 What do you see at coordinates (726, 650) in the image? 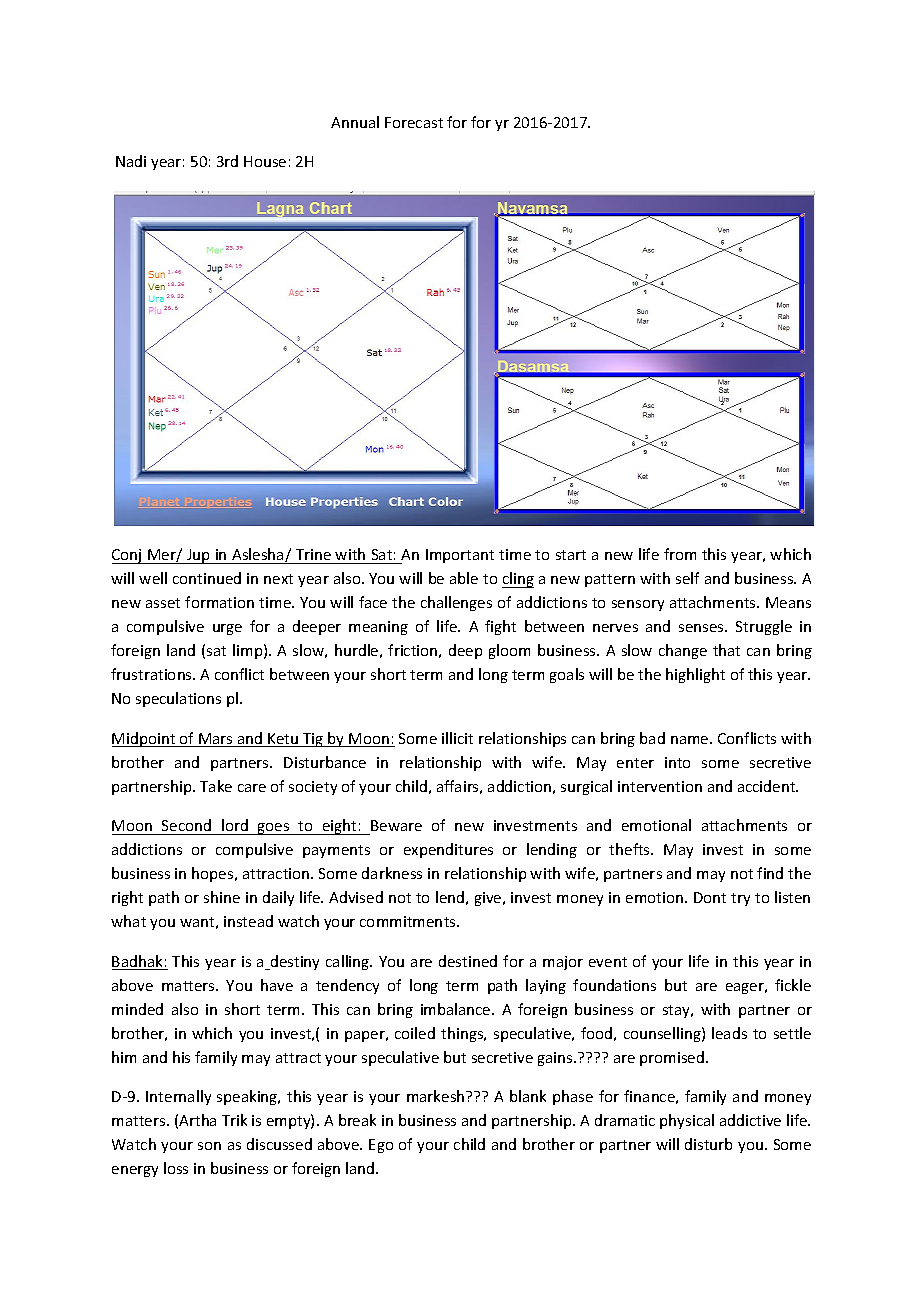
I see `that` at bounding box center [726, 650].
